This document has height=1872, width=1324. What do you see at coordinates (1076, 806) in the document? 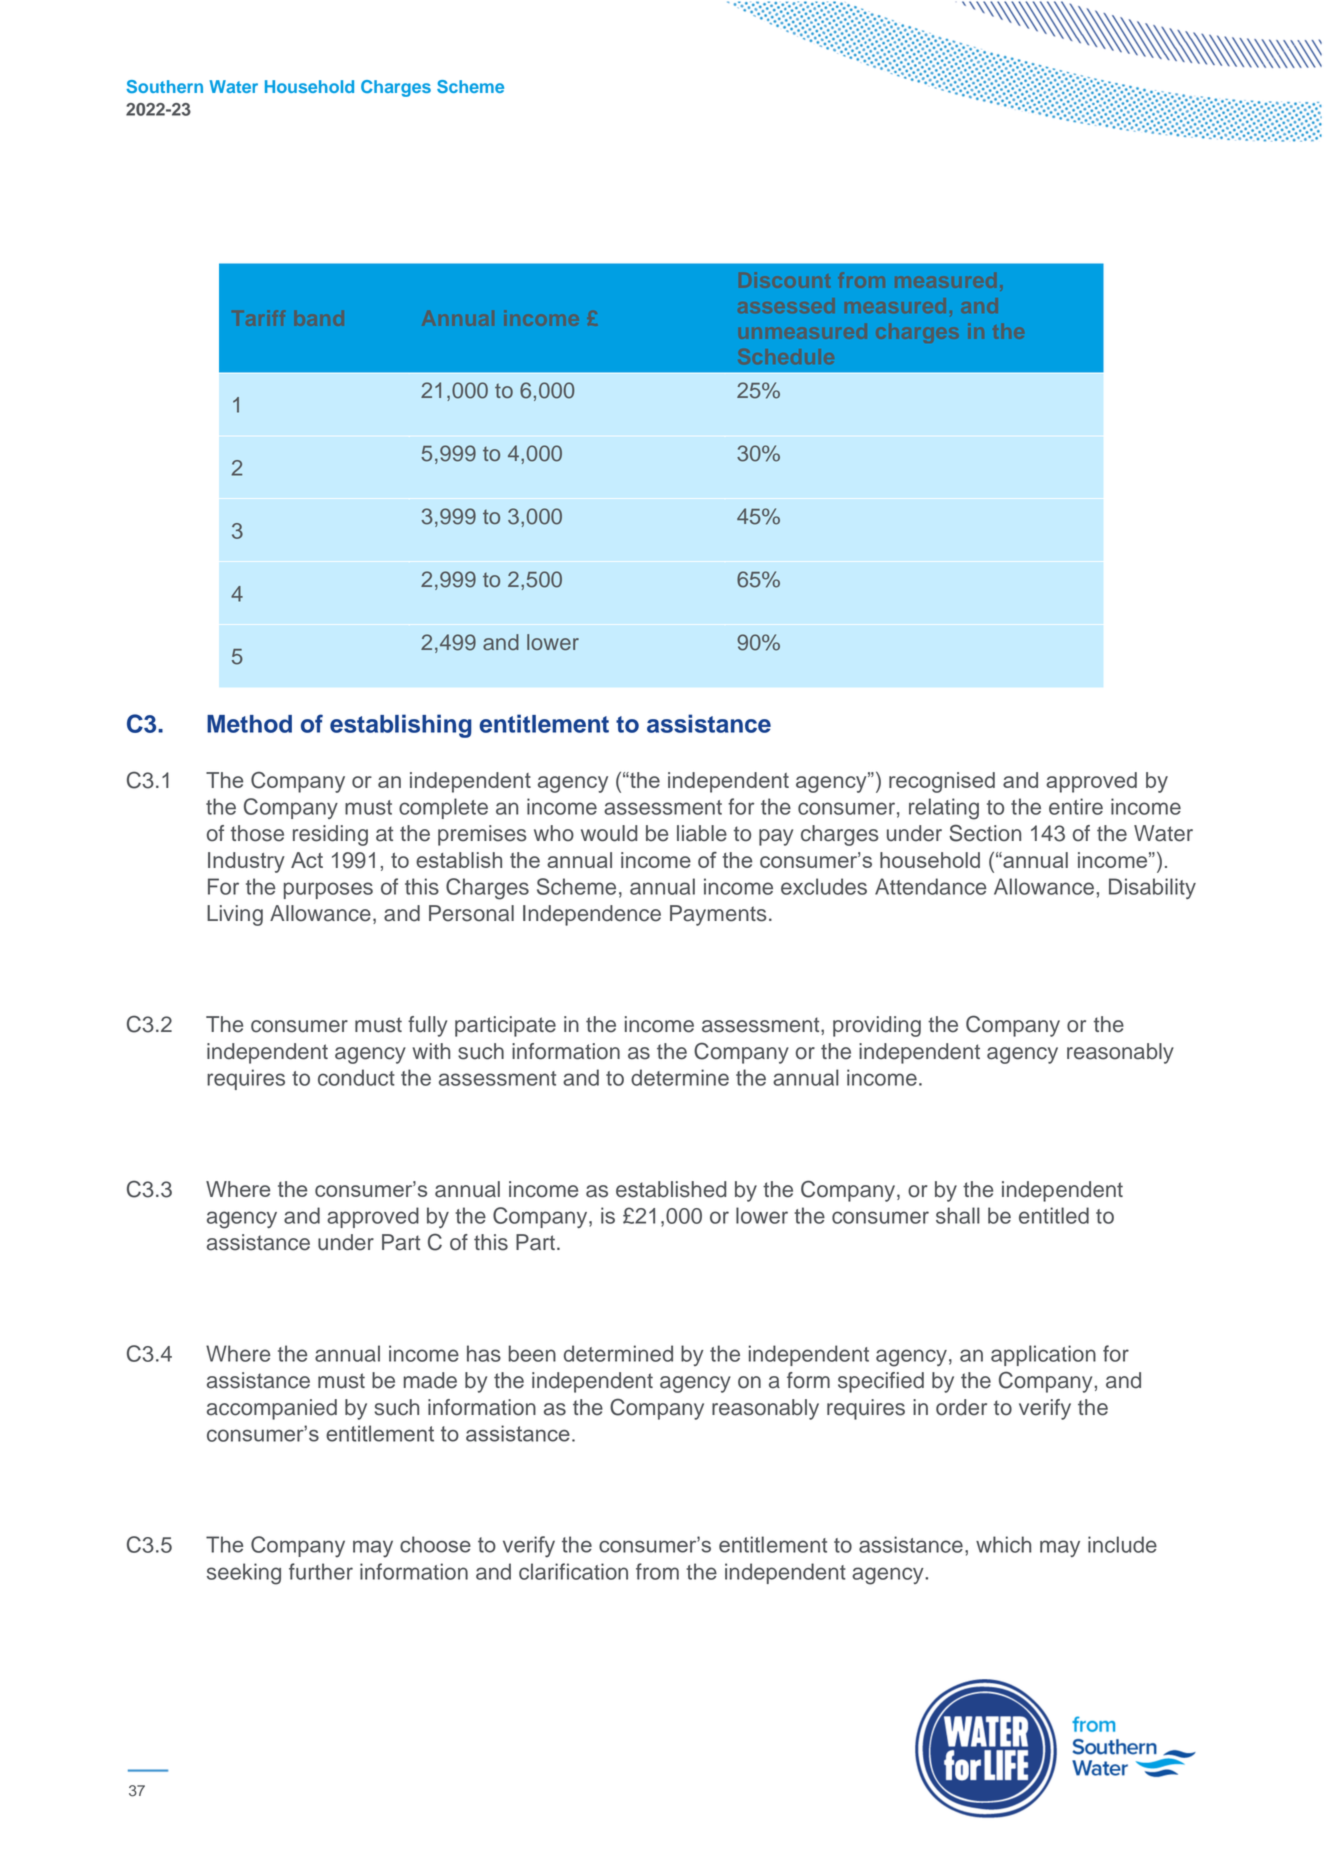
I see `entire` at bounding box center [1076, 806].
